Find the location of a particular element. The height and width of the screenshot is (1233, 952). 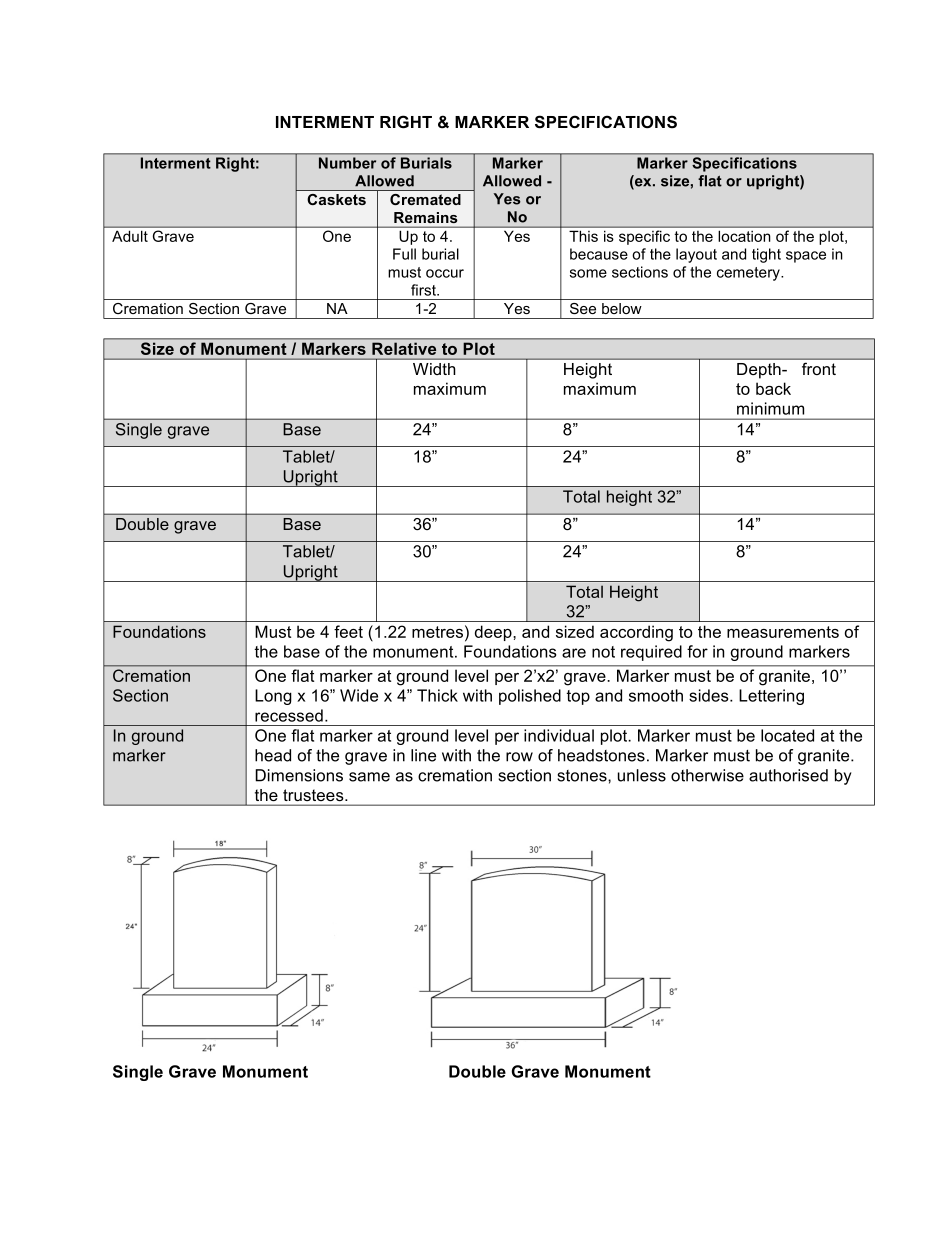

for is located at coordinates (697, 651).
